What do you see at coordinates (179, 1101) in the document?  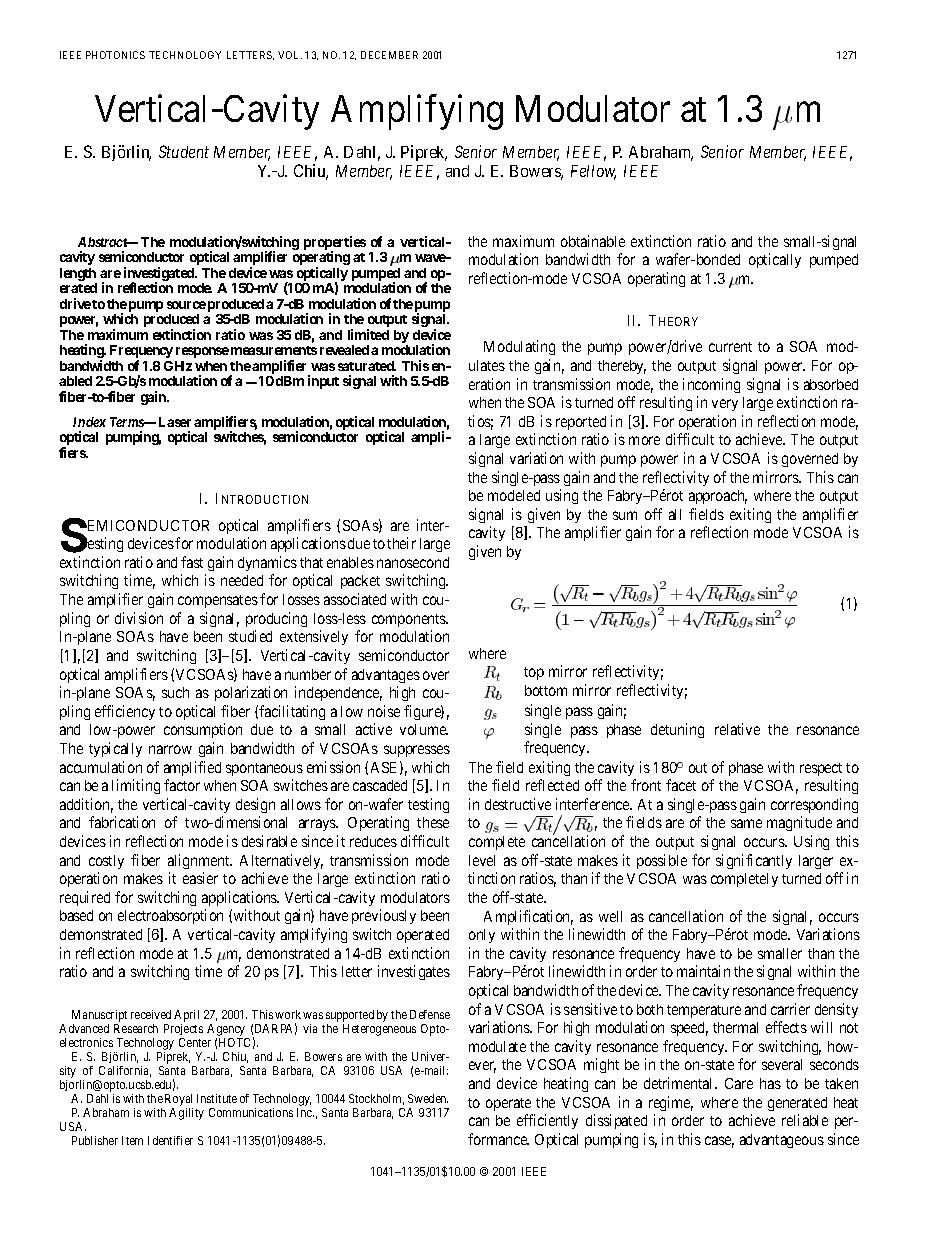 I see `Royal` at bounding box center [179, 1101].
